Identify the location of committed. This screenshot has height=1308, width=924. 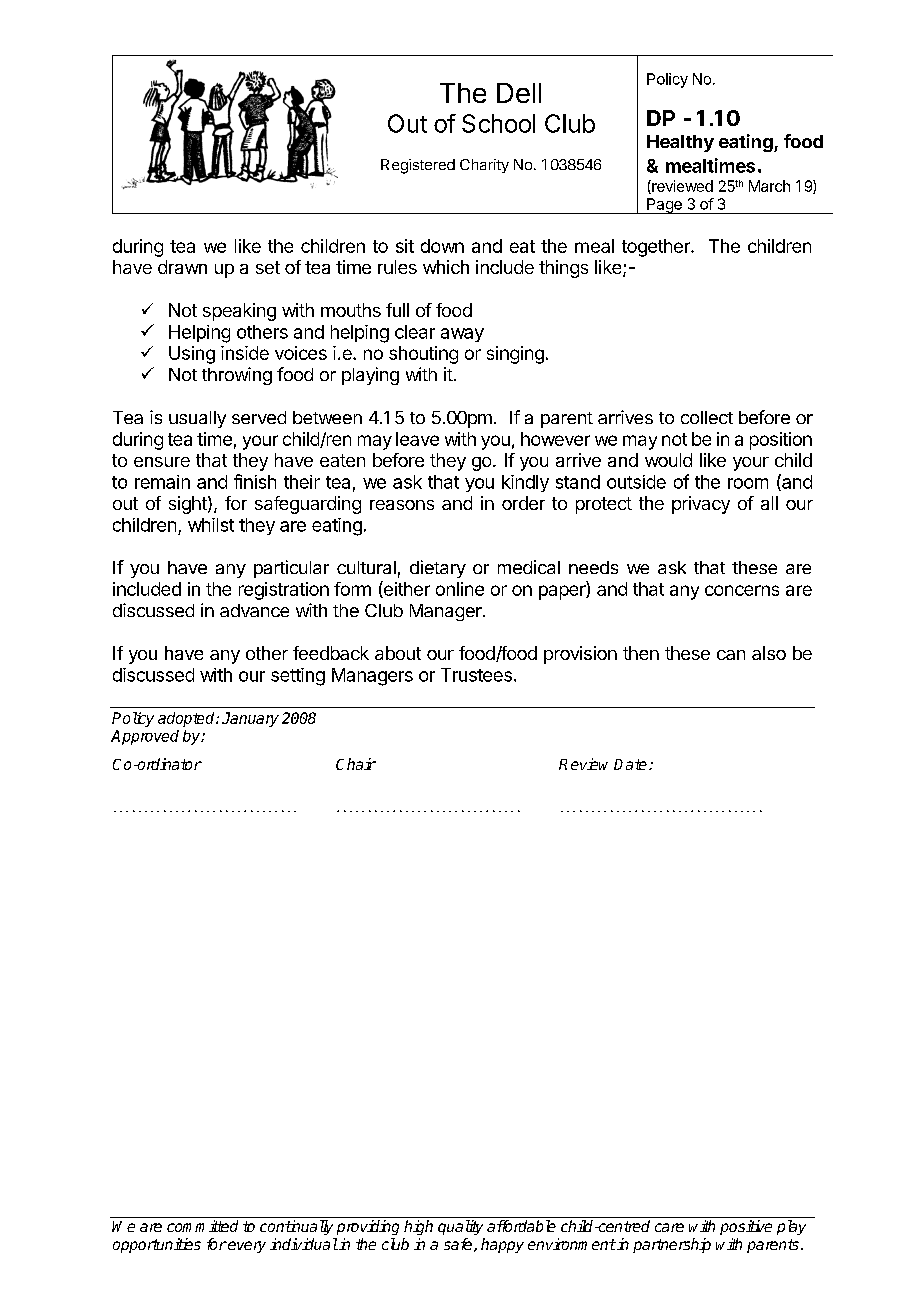
(202, 1226).
